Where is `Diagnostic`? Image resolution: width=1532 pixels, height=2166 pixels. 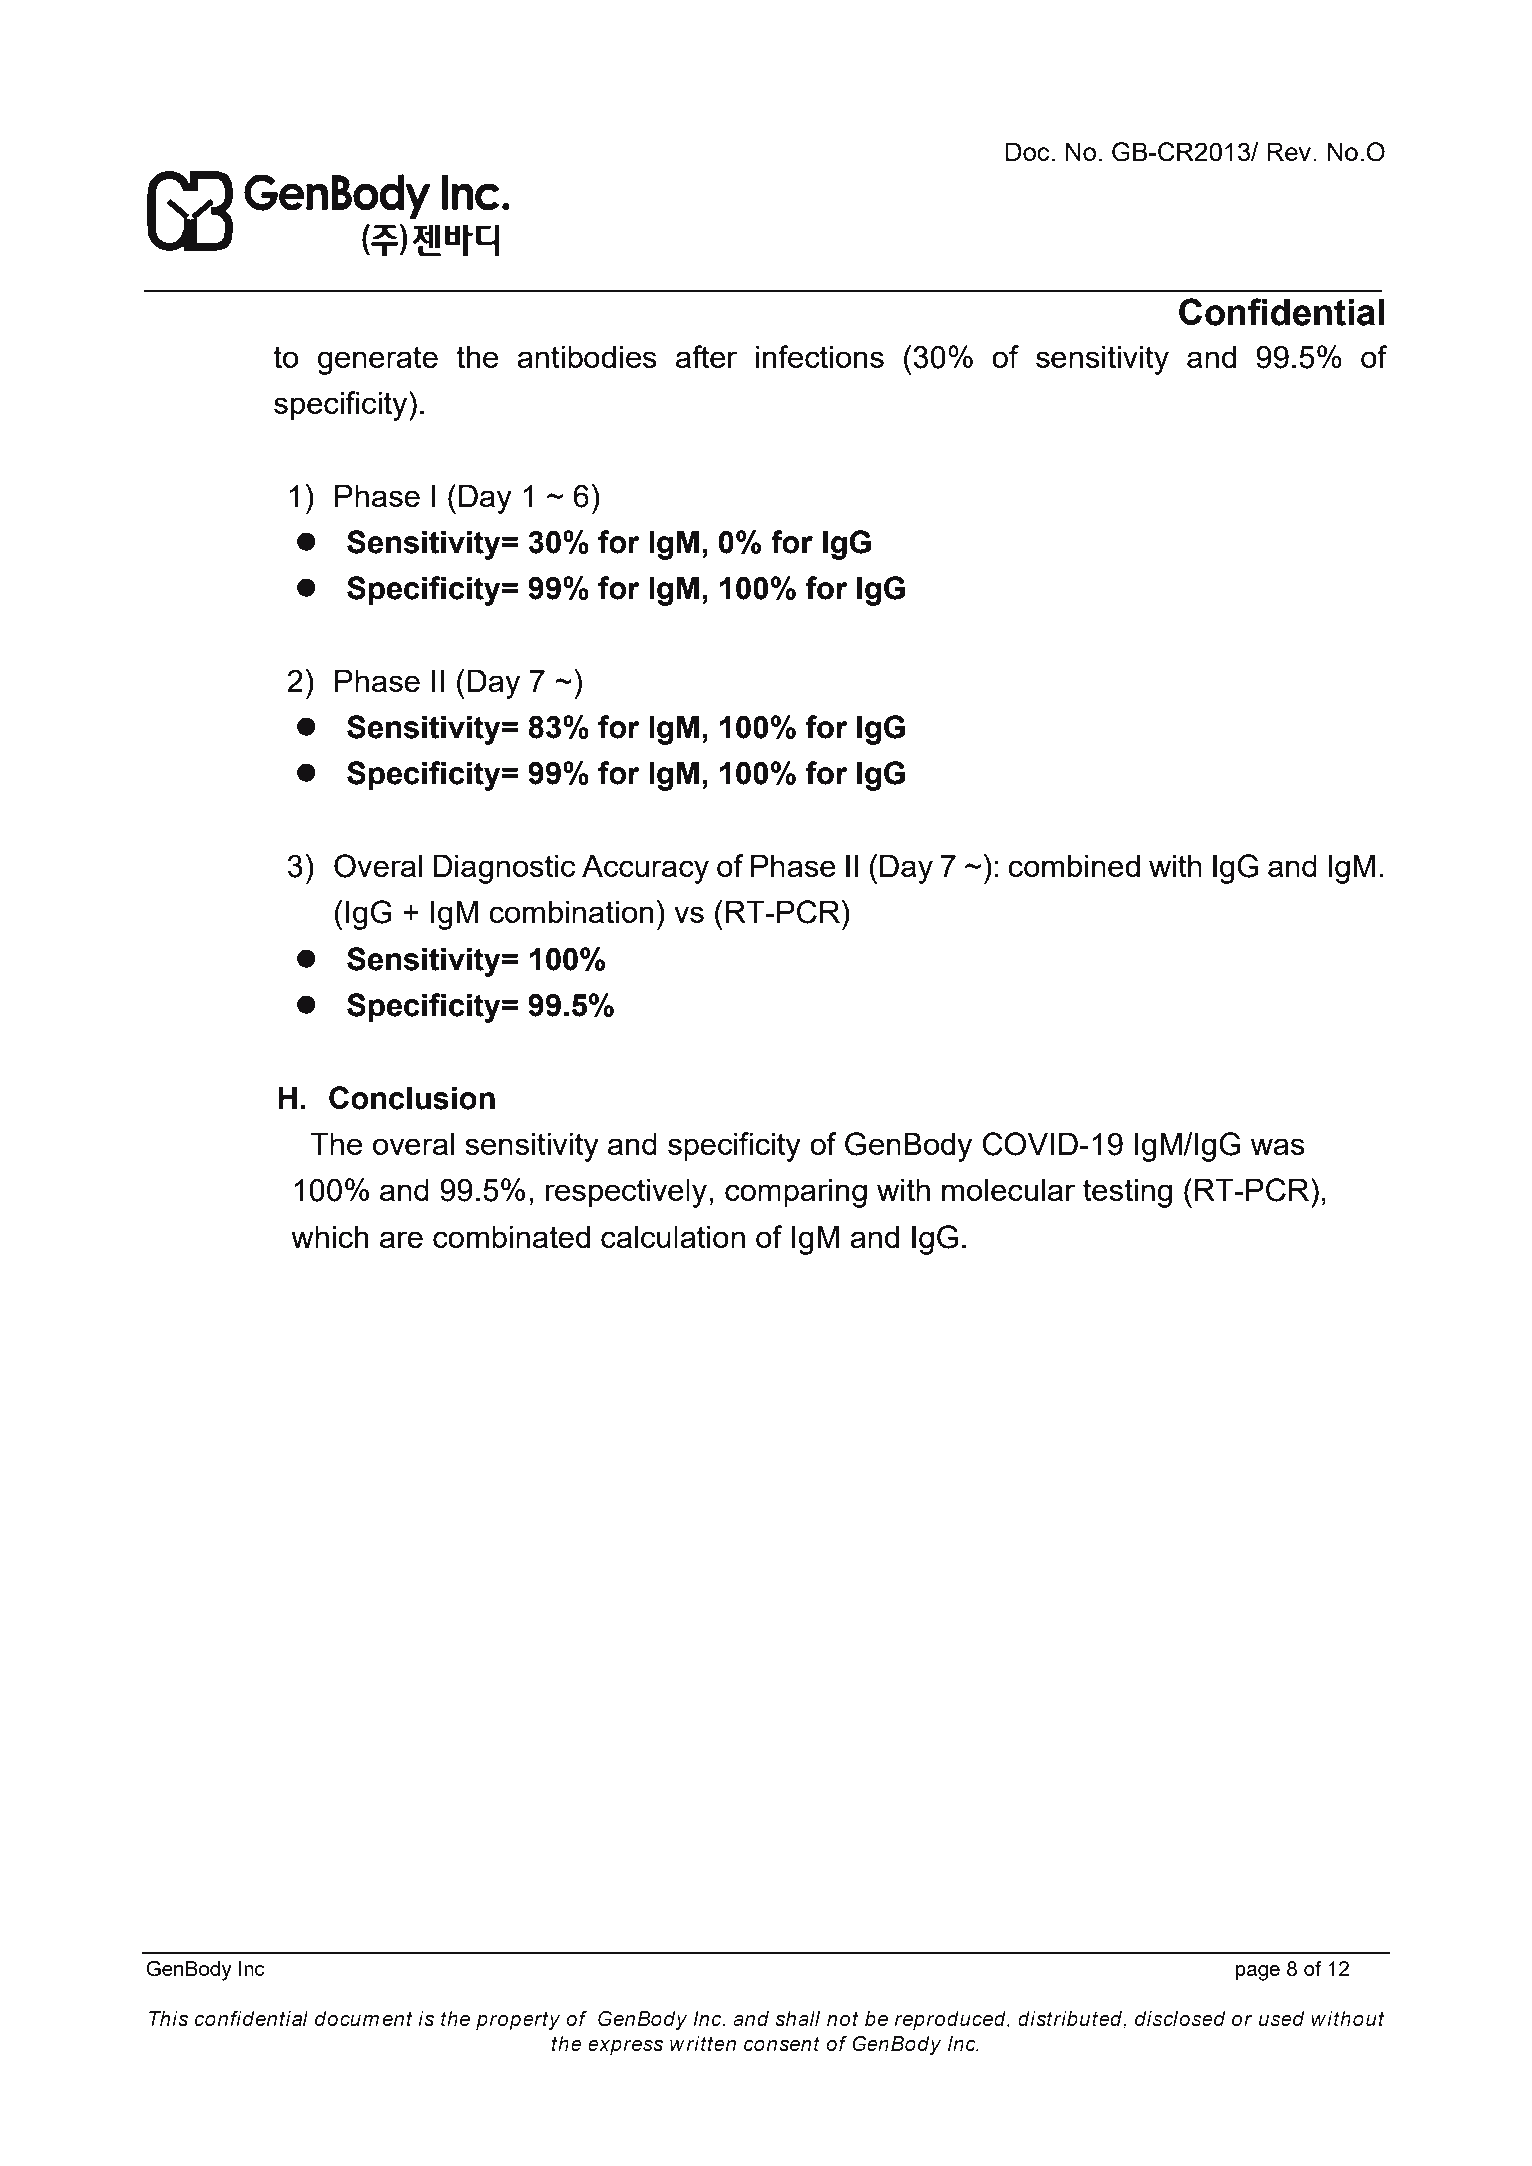
Diagnostic is located at coordinates (504, 869).
